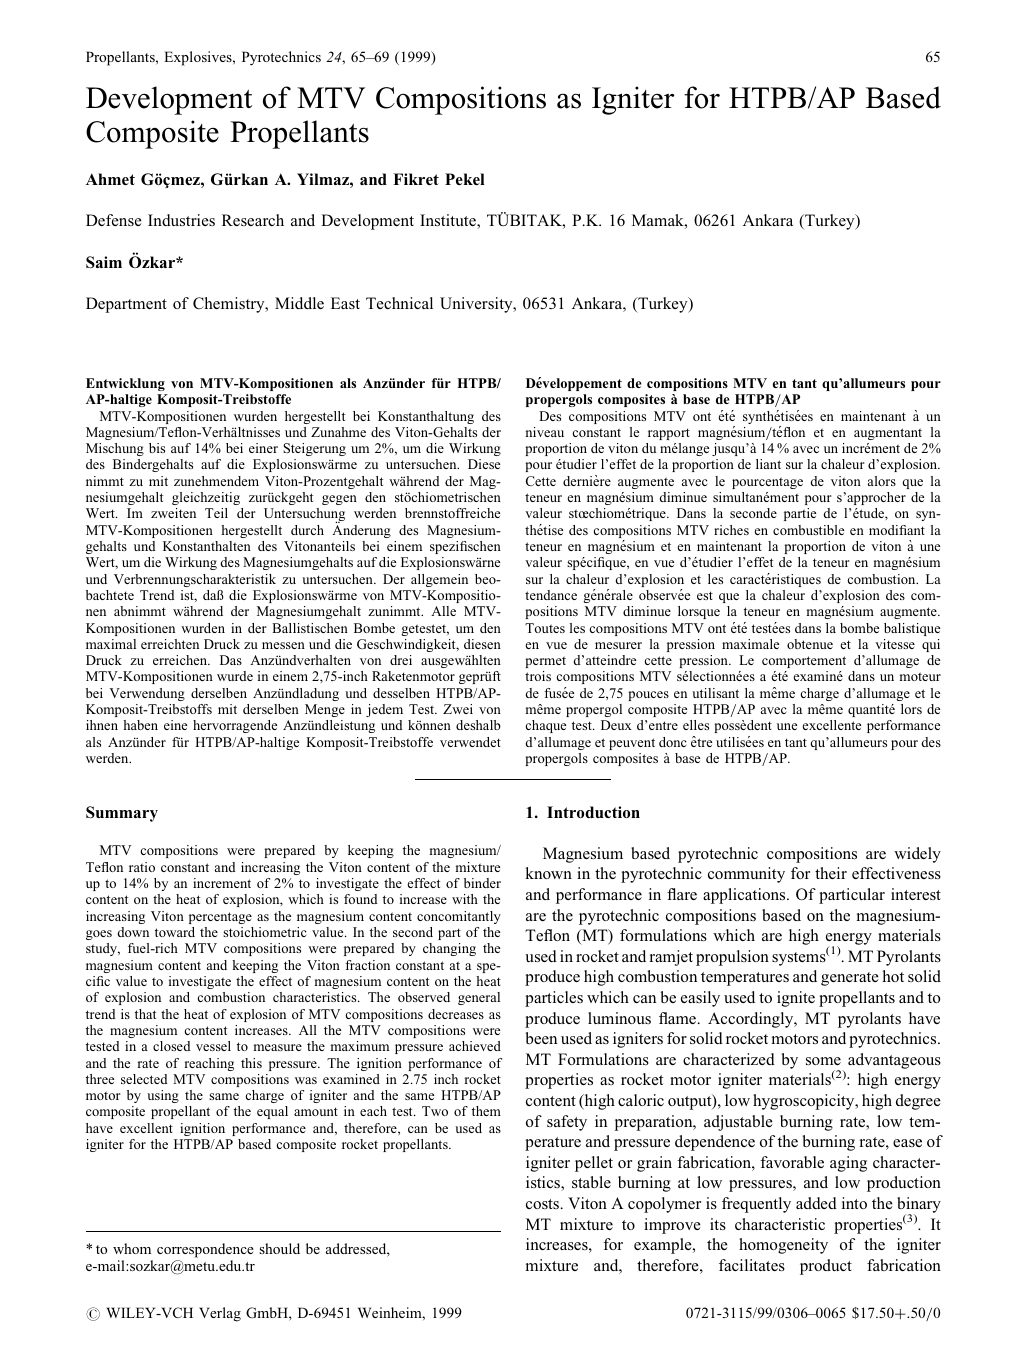 Image resolution: width=1026 pixels, height=1363 pixels. What do you see at coordinates (544, 1204) in the document?
I see `costs` at bounding box center [544, 1204].
